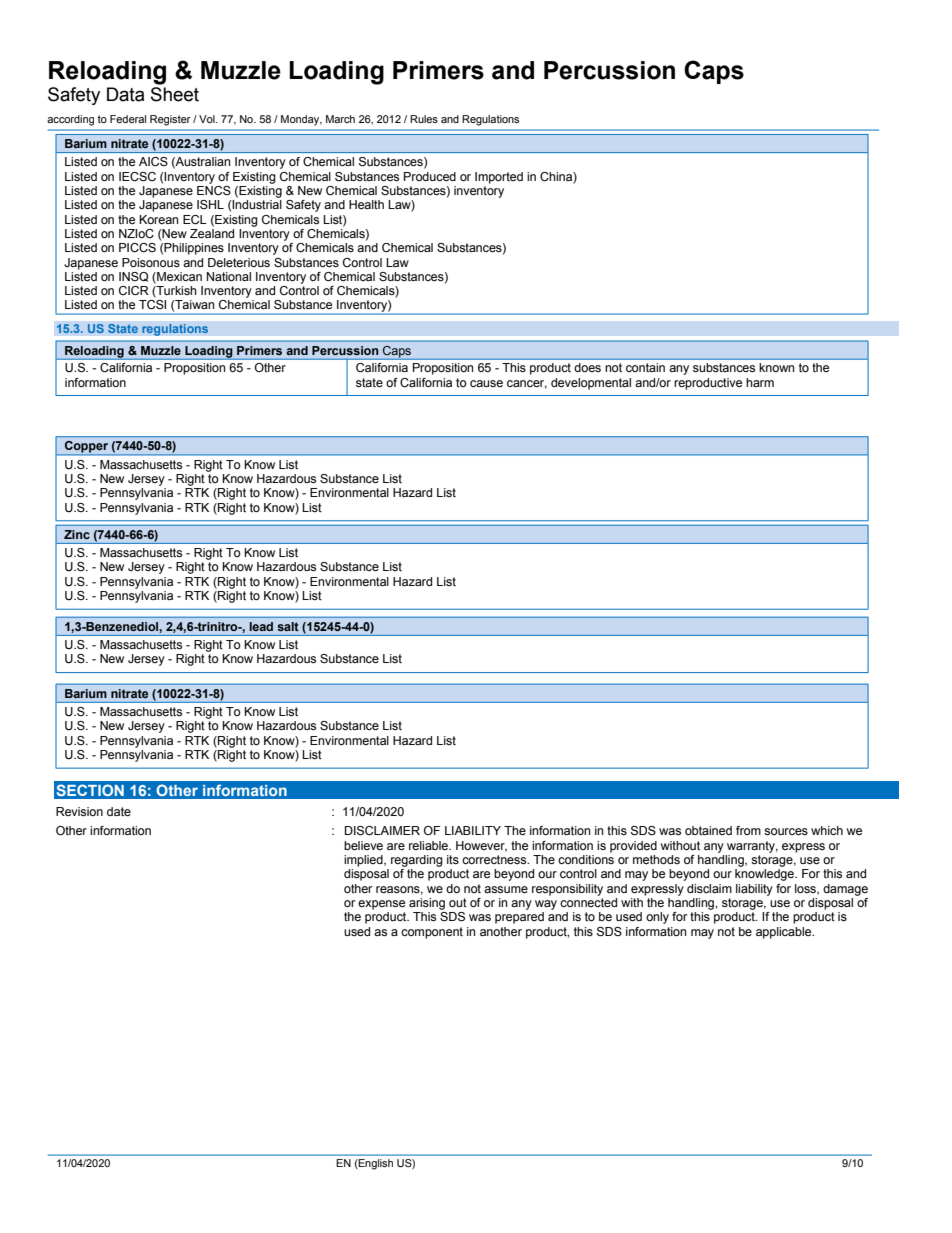 The height and width of the screenshot is (1233, 952). What do you see at coordinates (288, 626) in the screenshot?
I see `salt` at bounding box center [288, 626].
